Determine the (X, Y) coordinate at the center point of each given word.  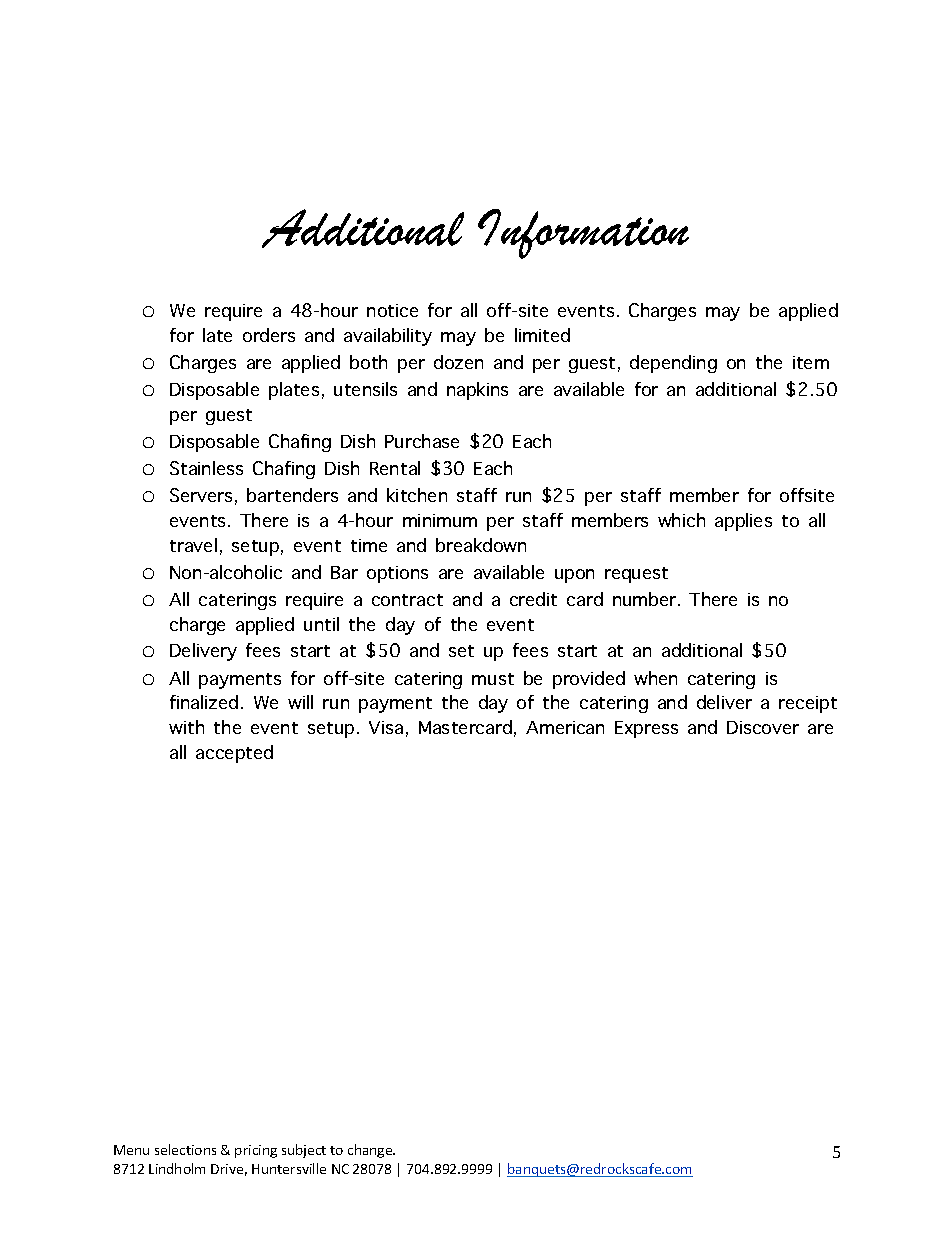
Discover (763, 727)
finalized (204, 702)
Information (583, 234)
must (493, 679)
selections (185, 1149)
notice (392, 310)
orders (269, 335)
